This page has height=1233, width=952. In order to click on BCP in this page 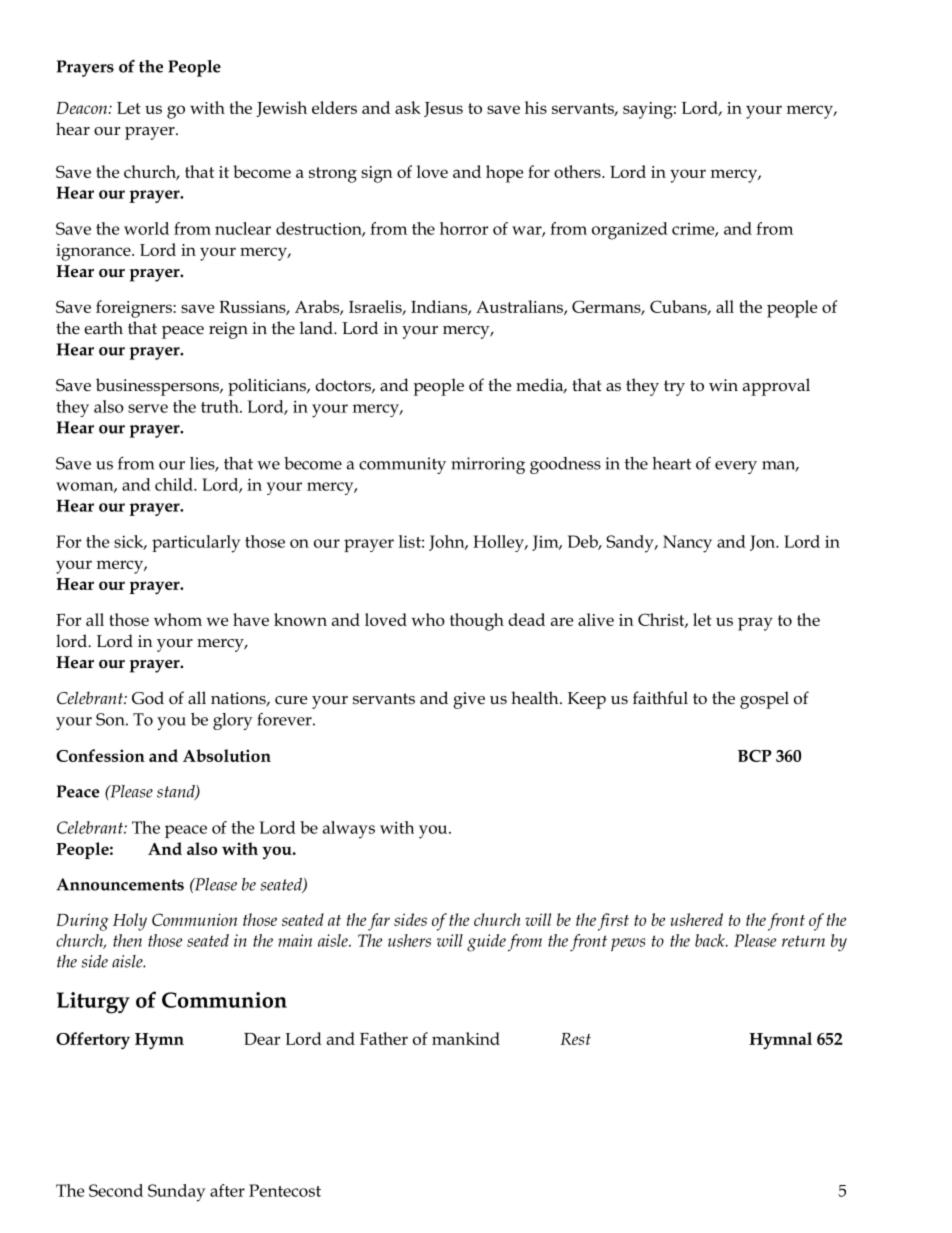, I will do `click(755, 756)`.
